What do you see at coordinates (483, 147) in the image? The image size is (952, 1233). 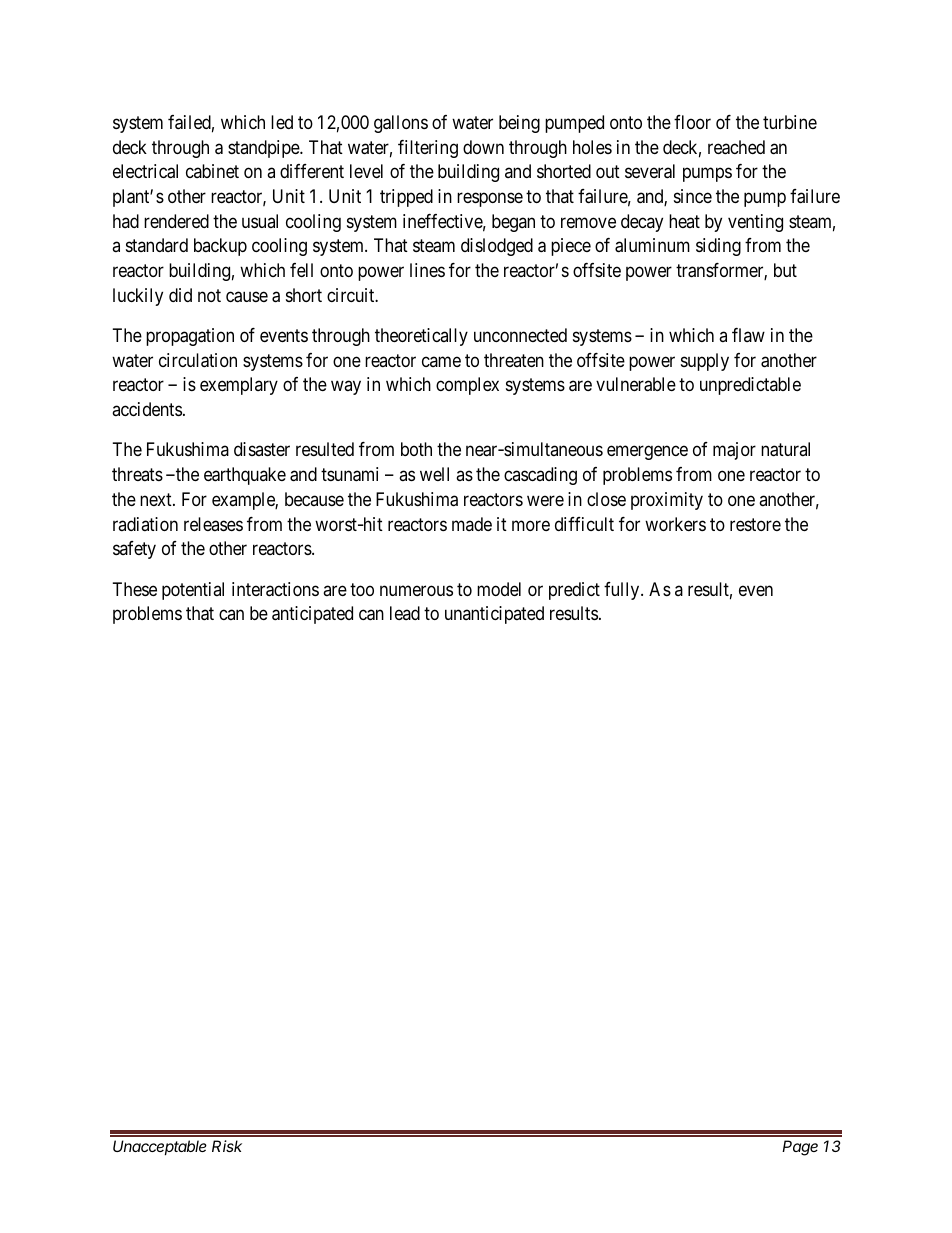 I see `down` at bounding box center [483, 147].
